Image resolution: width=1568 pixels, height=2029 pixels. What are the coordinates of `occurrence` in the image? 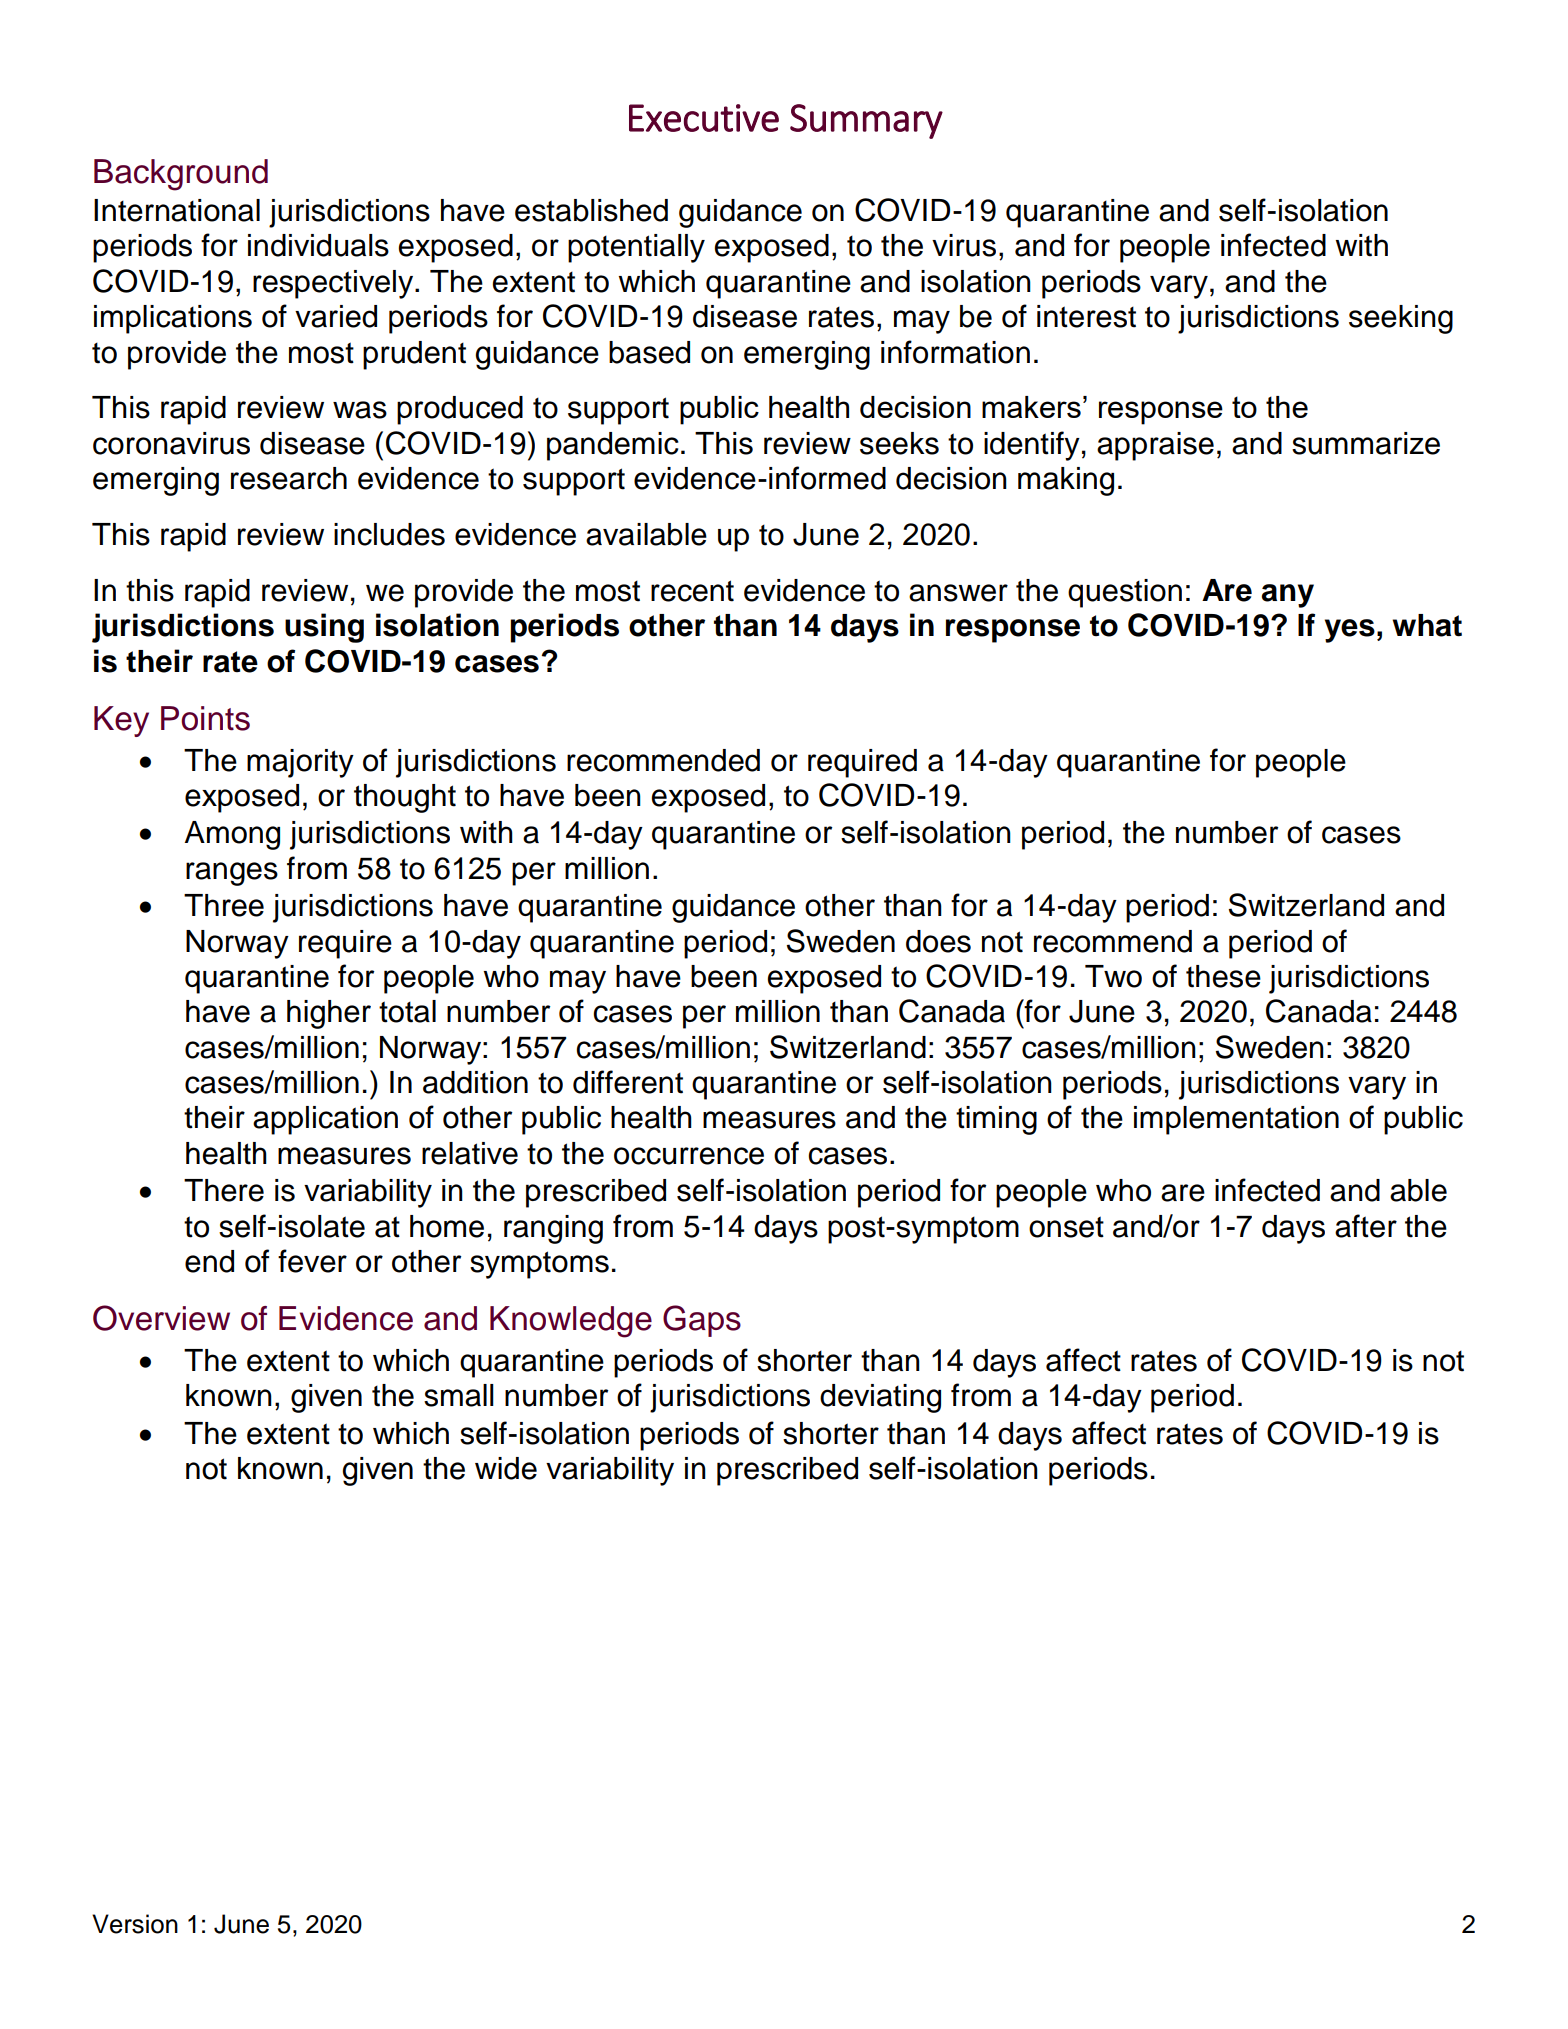 It's located at (689, 1156).
